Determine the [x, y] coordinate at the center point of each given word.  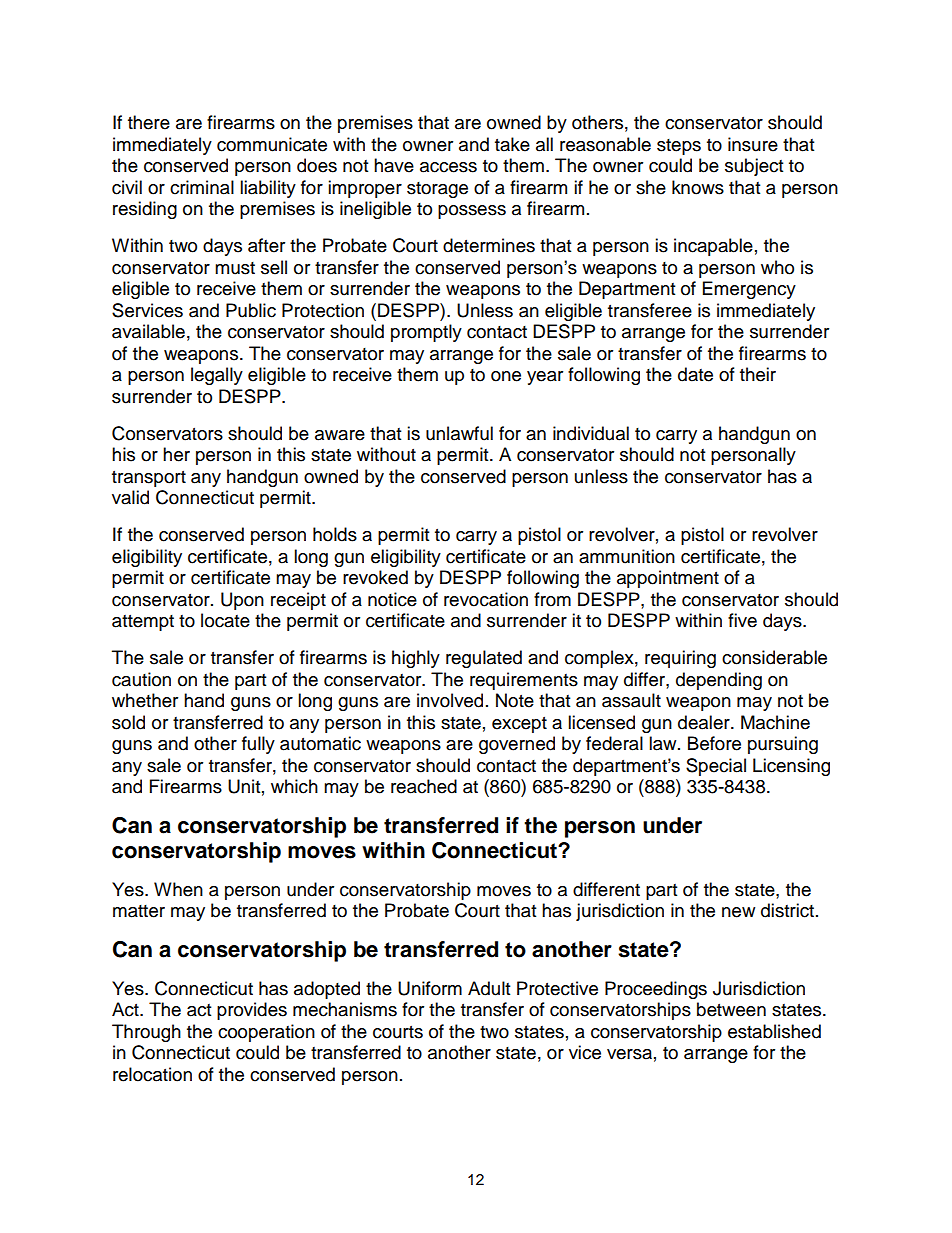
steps [679, 147]
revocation [486, 599]
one [506, 376]
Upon [242, 601]
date [695, 374]
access [448, 167]
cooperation [266, 1033]
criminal [202, 187]
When [178, 889]
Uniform [430, 988]
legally [217, 376]
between [731, 1009]
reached [424, 786]
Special [716, 767]
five [742, 620]
